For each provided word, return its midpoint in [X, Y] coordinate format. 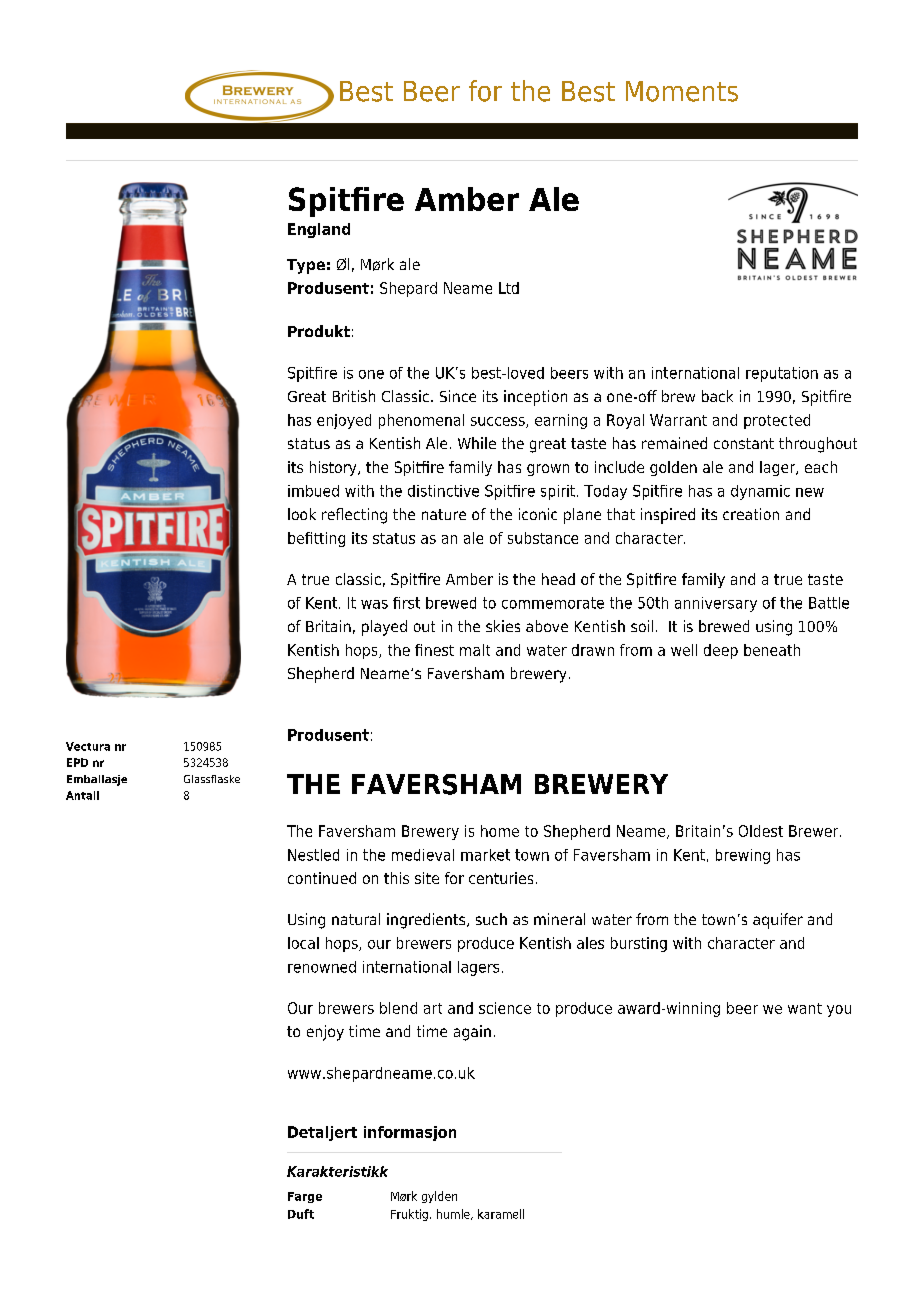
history [334, 468]
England [319, 230]
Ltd [509, 288]
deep [721, 651]
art [433, 1008]
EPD [77, 762]
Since [458, 396]
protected [777, 421]
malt [475, 650]
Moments [682, 91]
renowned [322, 967]
